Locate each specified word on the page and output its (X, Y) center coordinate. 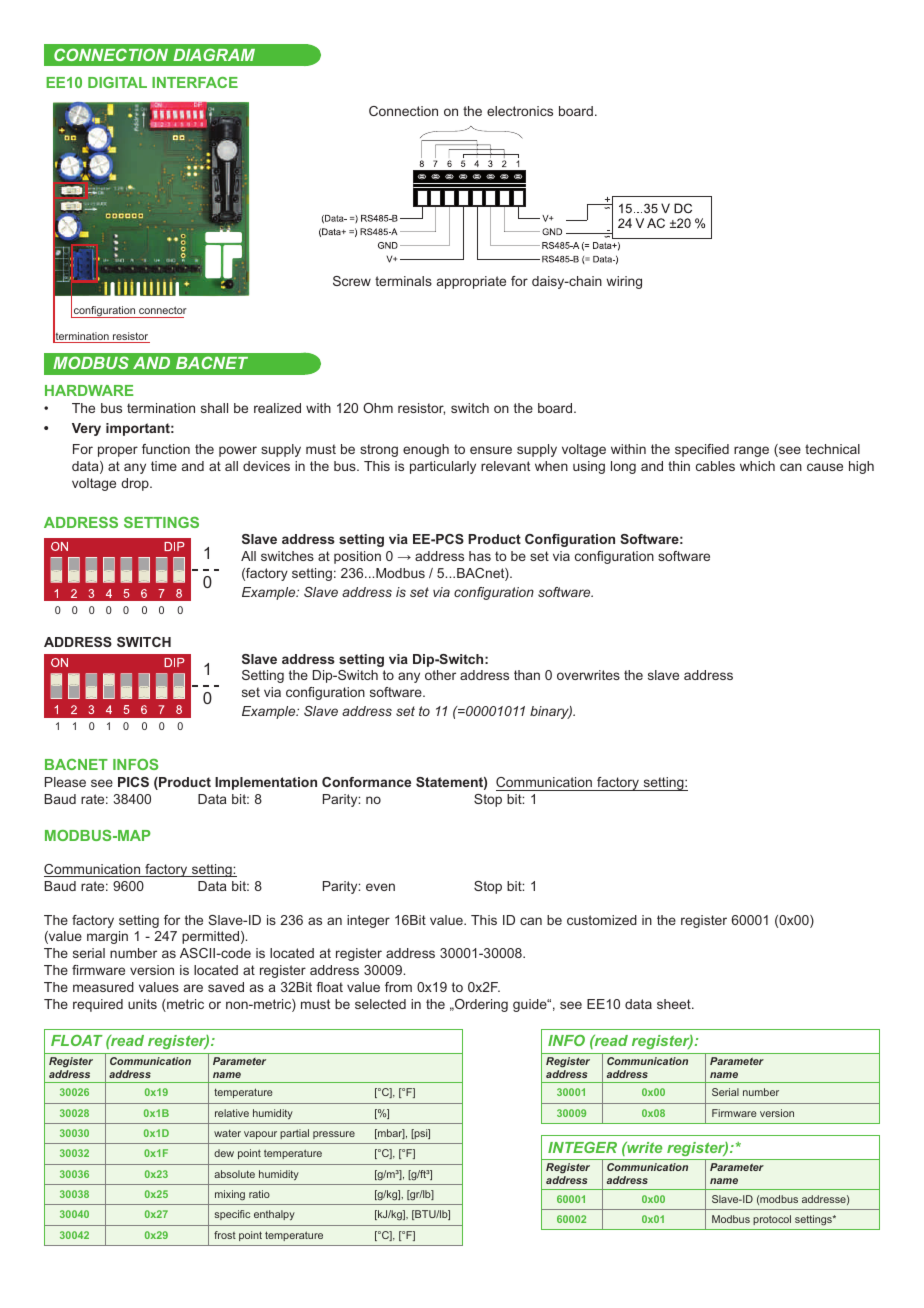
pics (133, 782)
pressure (334, 1135)
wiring (624, 282)
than (527, 675)
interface (195, 82)
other (440, 675)
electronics (520, 111)
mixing (230, 1195)
